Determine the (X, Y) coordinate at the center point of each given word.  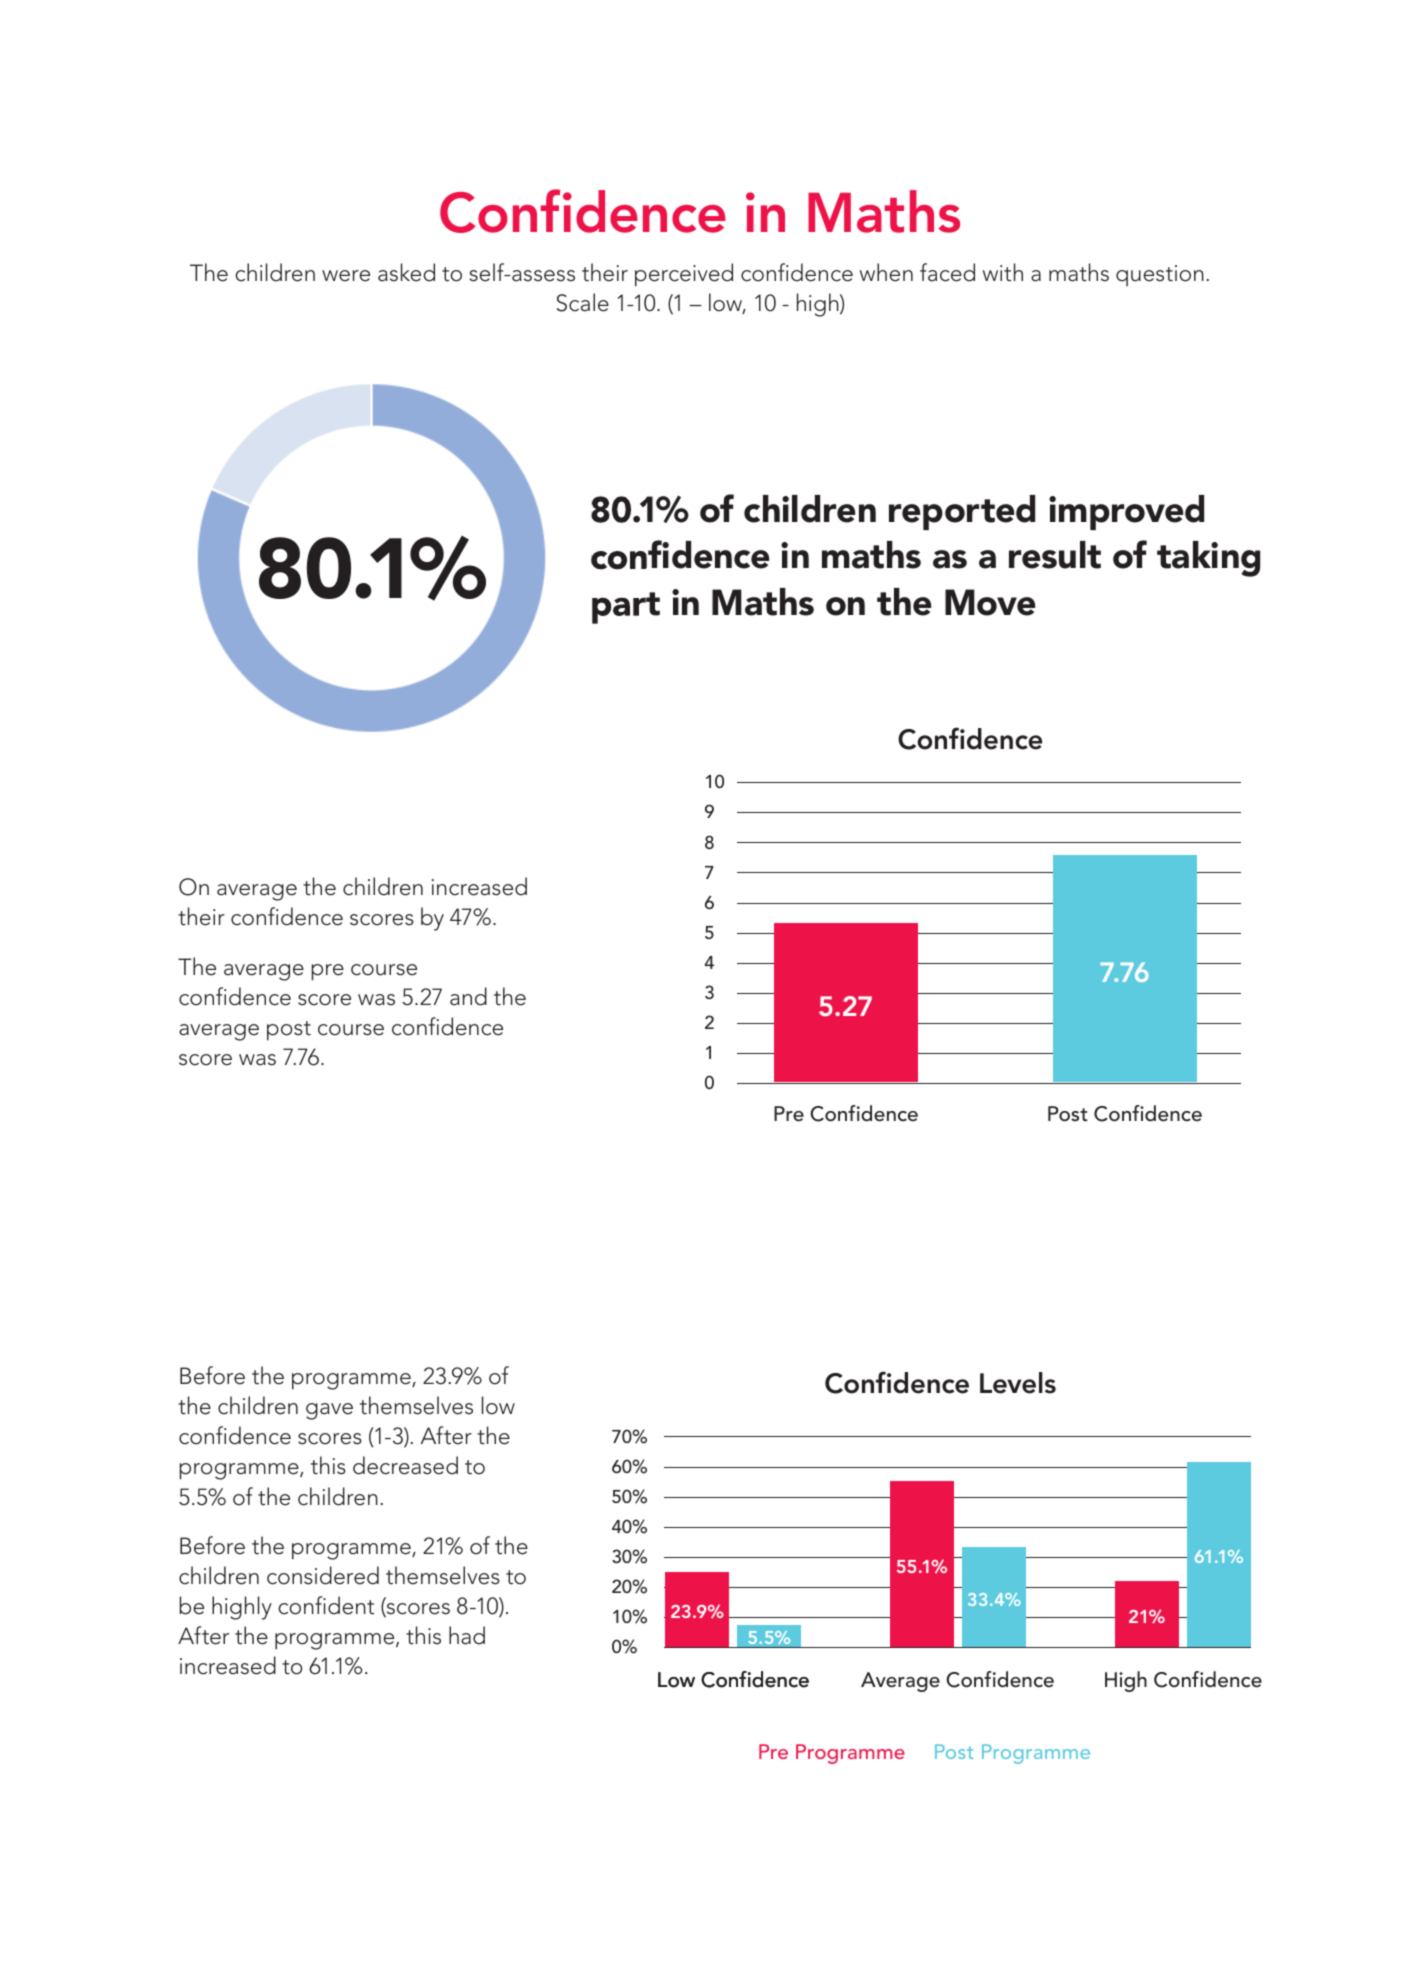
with (1003, 272)
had (467, 1635)
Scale (583, 302)
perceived (684, 275)
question (1160, 275)
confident (326, 1605)
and (468, 996)
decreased (405, 1465)
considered (323, 1575)
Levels (1018, 1383)
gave (329, 1411)
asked (406, 272)
